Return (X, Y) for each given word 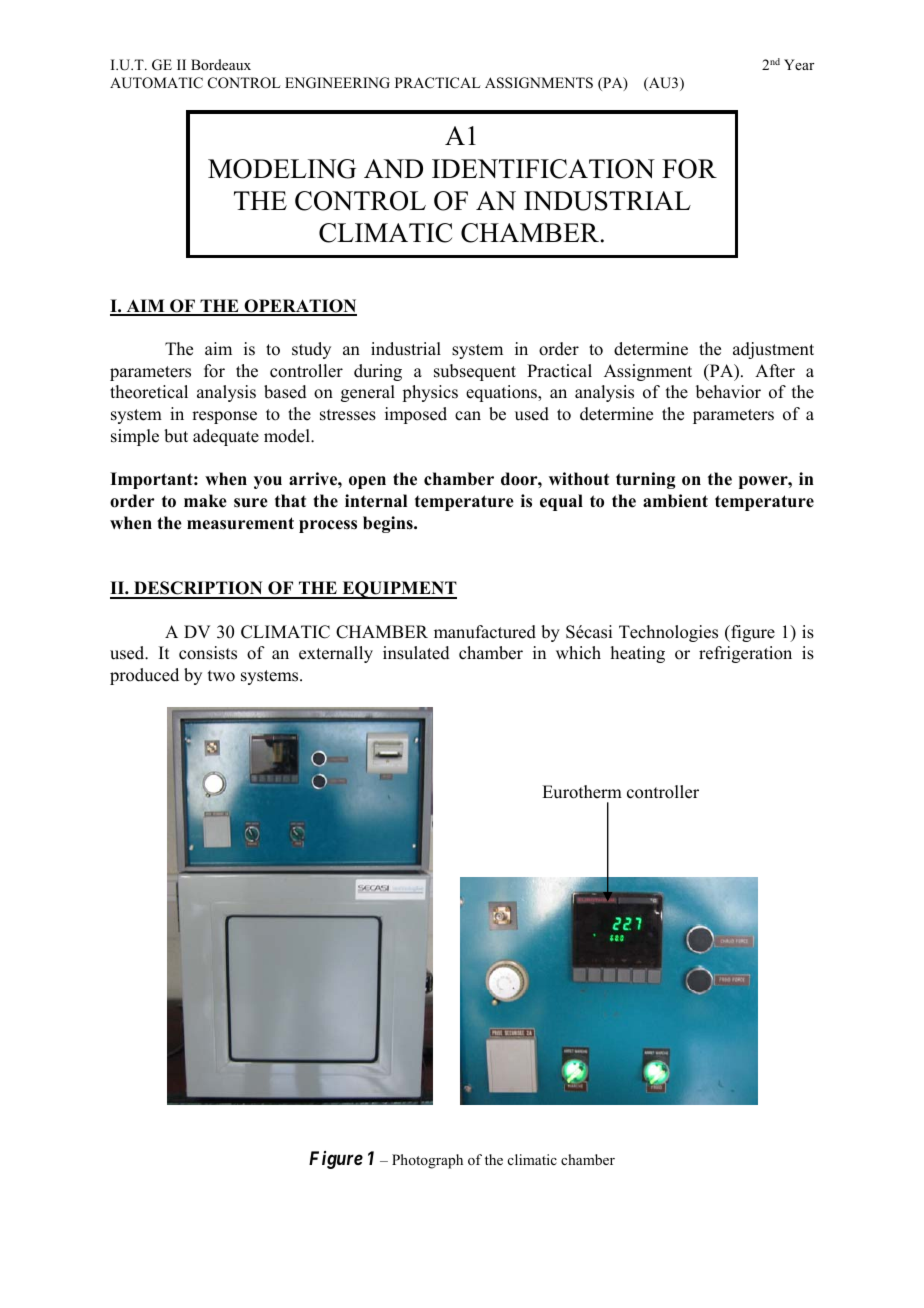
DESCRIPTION (198, 589)
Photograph (427, 1161)
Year (799, 64)
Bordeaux (221, 64)
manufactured (485, 632)
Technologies (668, 633)
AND (393, 168)
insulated (416, 653)
